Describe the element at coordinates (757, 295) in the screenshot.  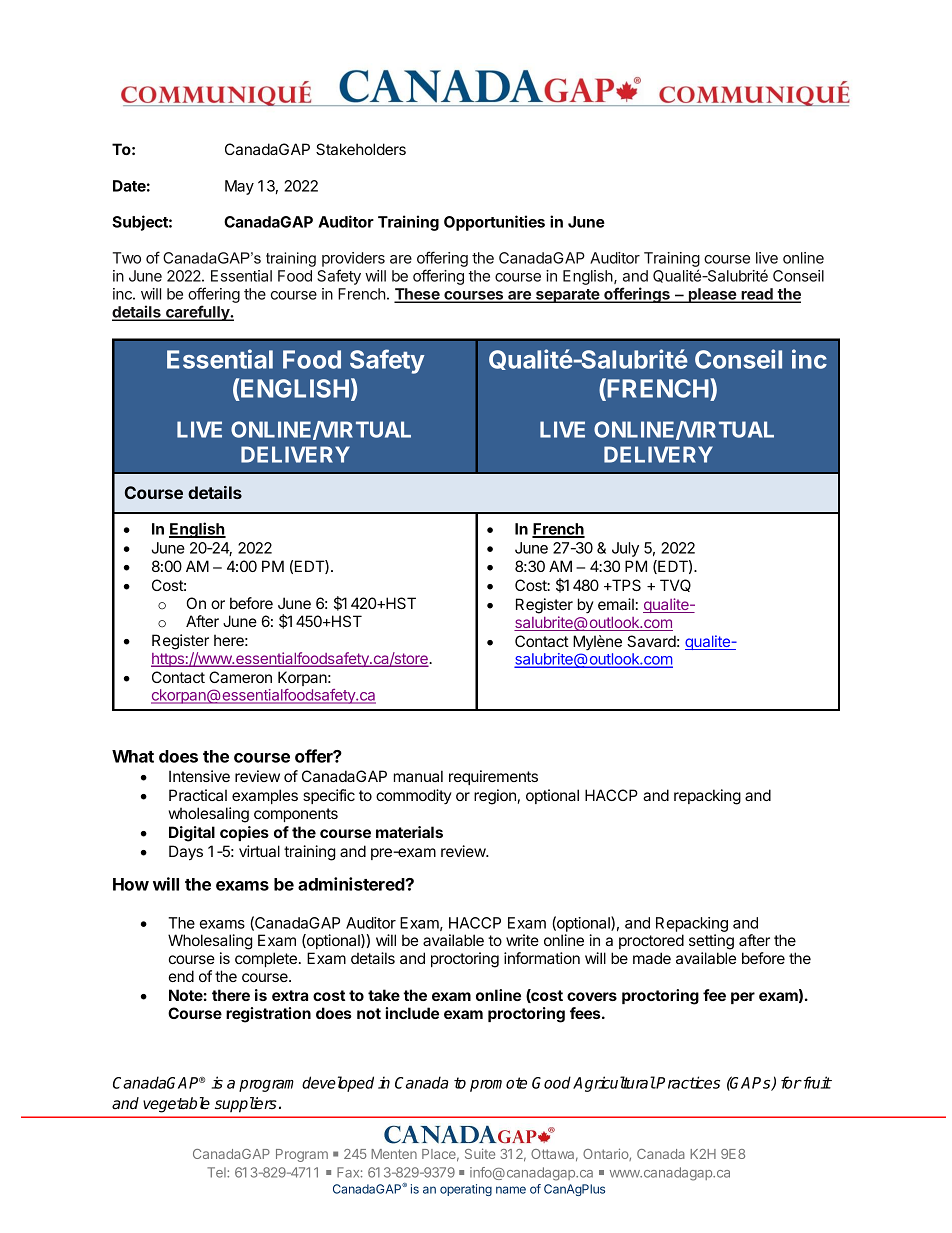
I see `read` at that location.
